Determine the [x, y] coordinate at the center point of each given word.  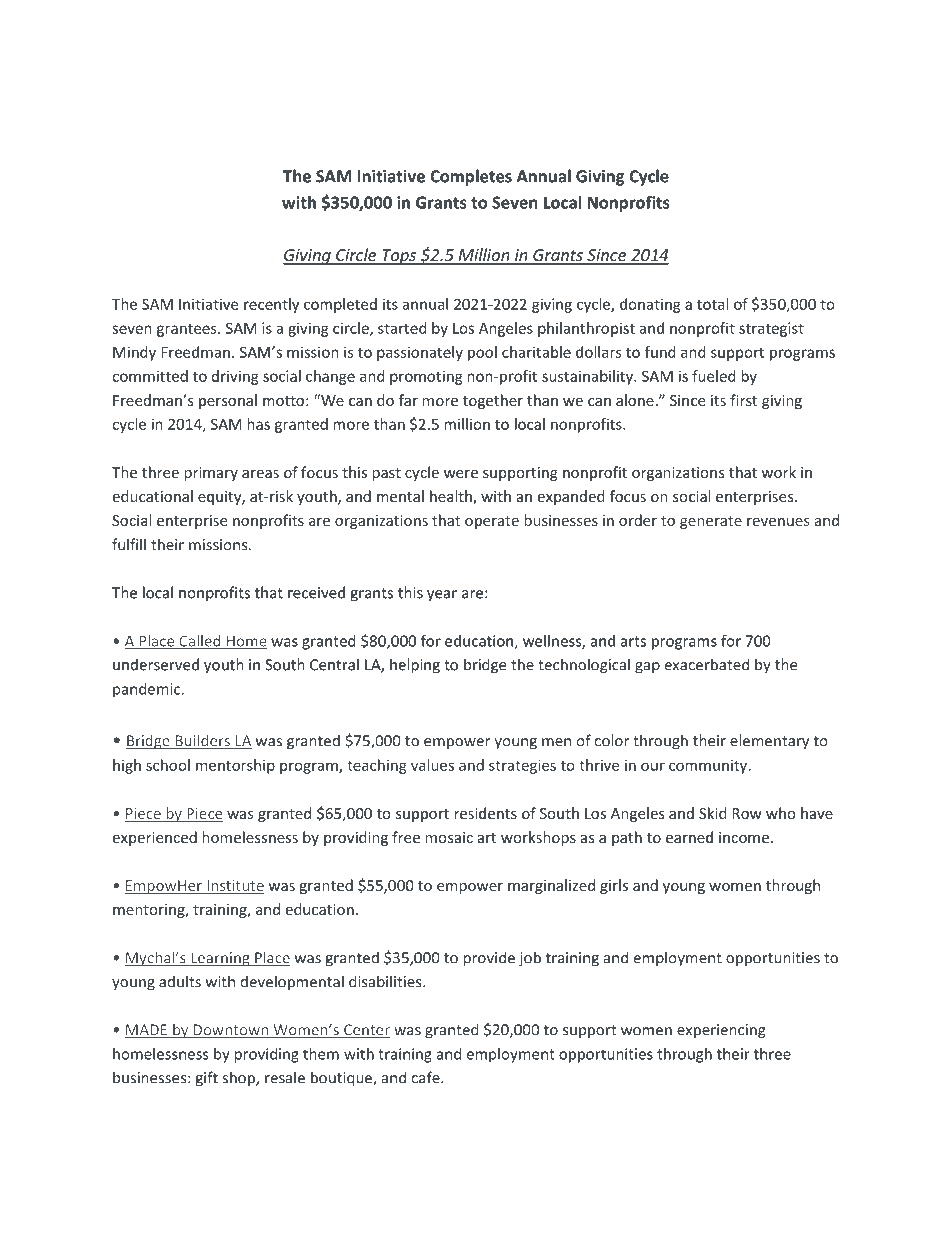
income [744, 837]
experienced [154, 838]
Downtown [230, 1031]
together [493, 401]
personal [228, 401]
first [743, 400]
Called [200, 642]
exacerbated [707, 664]
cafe [426, 1077]
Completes [471, 177]
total [712, 304]
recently [271, 305]
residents [485, 813]
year [442, 596]
